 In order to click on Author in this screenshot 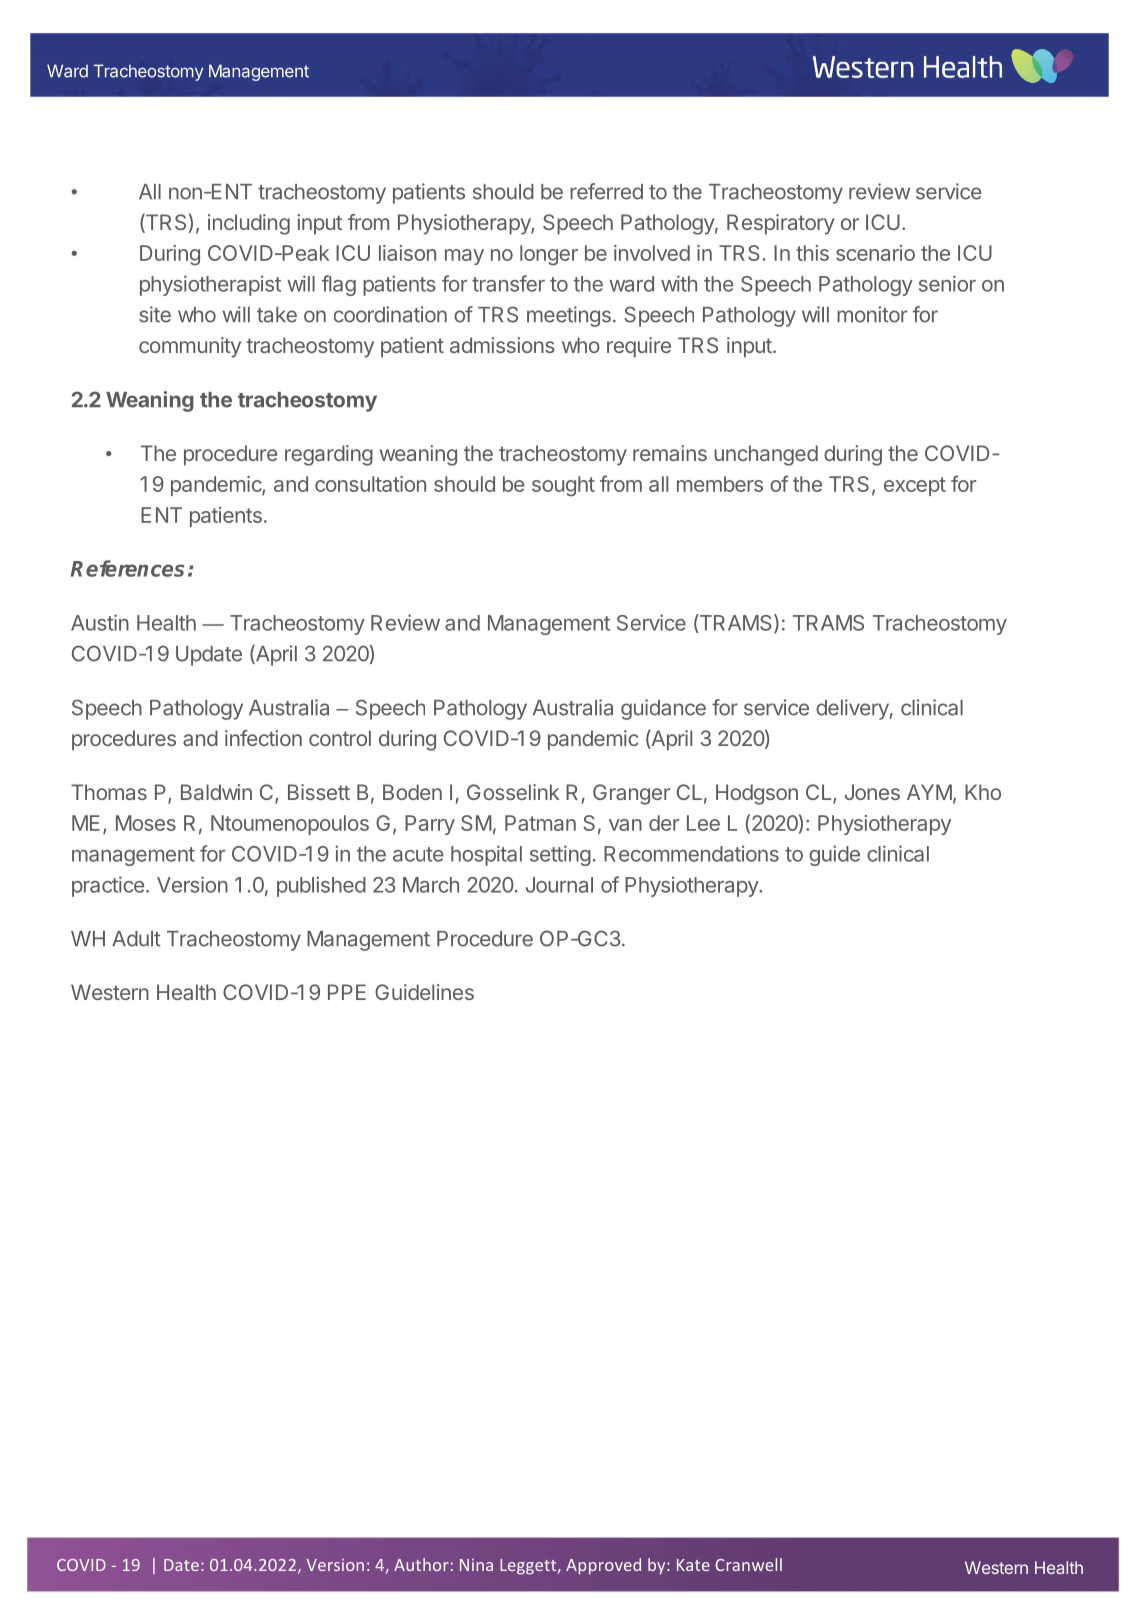, I will do `click(421, 1564)`.
